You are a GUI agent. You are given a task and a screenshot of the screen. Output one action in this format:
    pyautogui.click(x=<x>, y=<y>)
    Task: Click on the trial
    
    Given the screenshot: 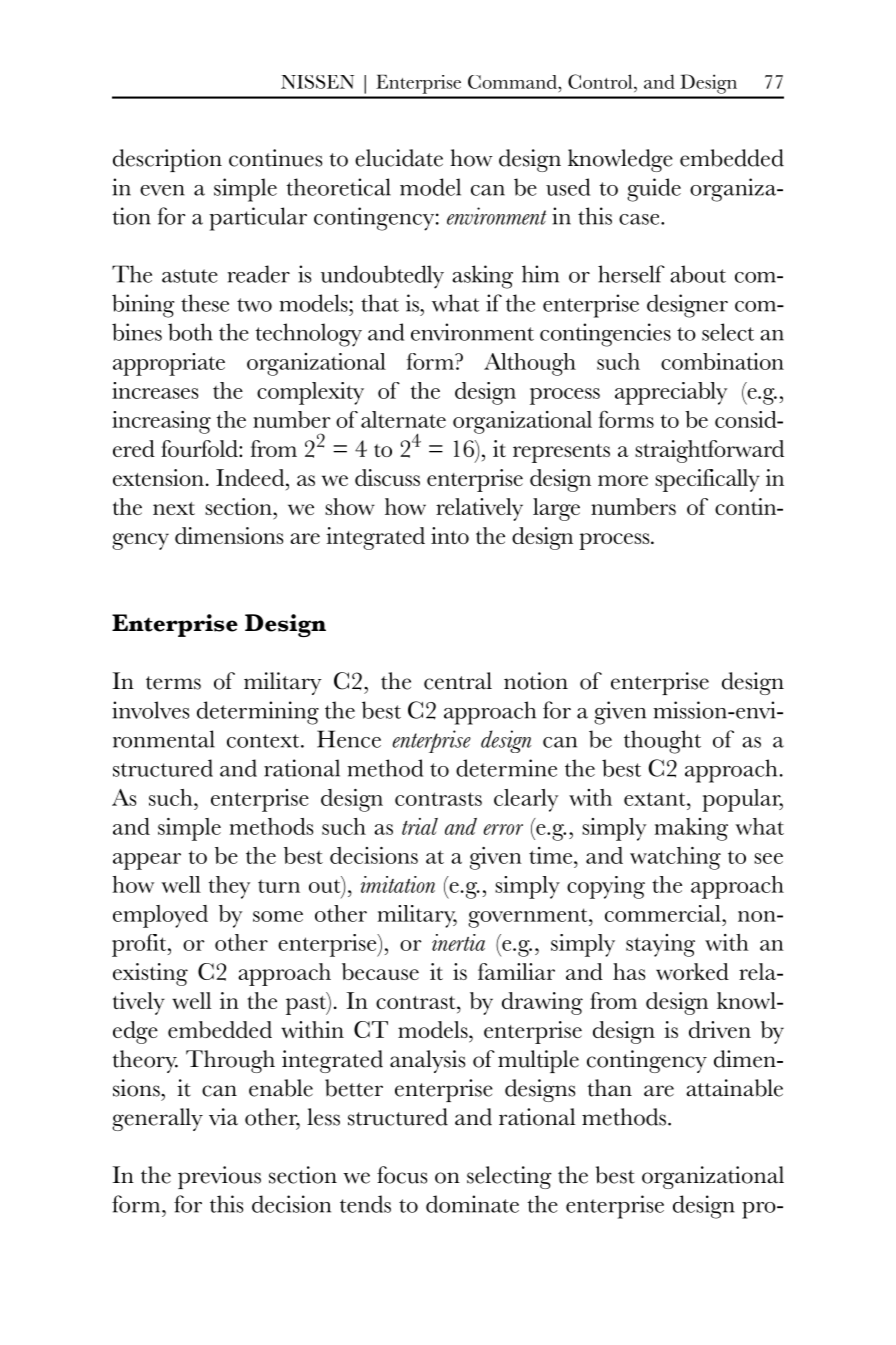 What is the action you would take?
    pyautogui.click(x=420, y=826)
